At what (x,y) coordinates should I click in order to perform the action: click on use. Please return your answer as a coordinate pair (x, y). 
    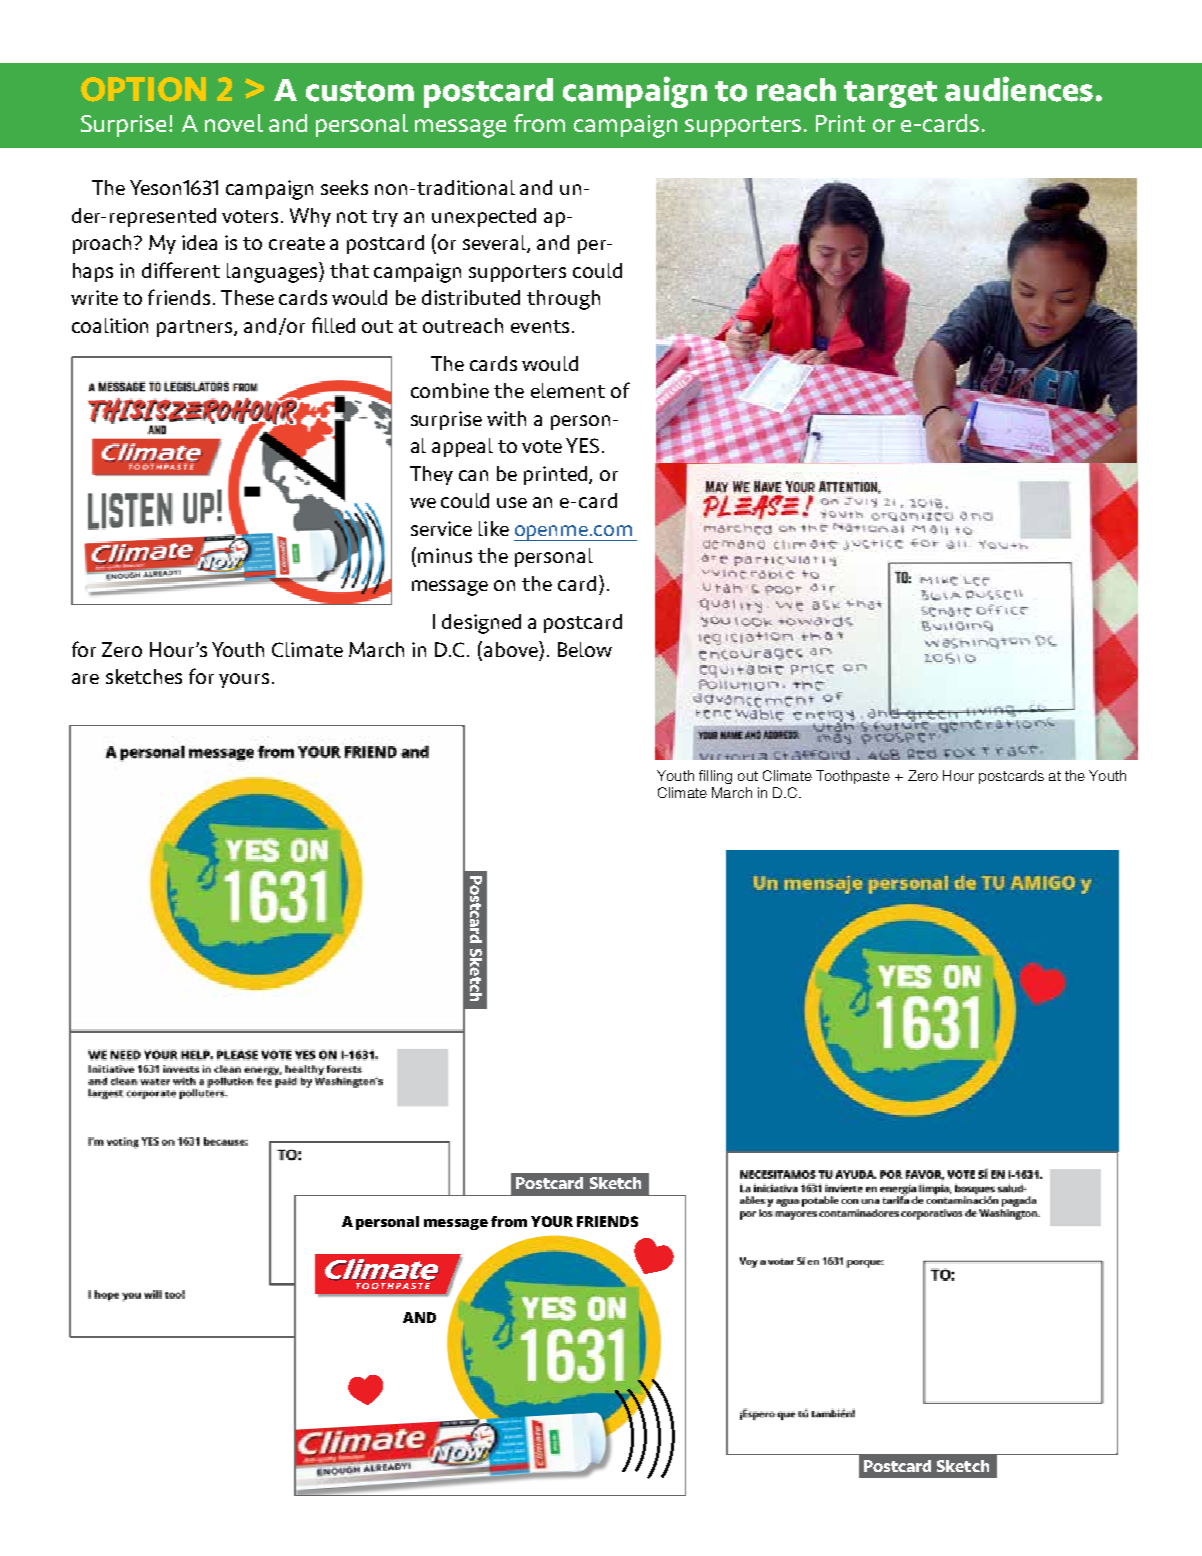
    Looking at the image, I should click on (512, 502).
